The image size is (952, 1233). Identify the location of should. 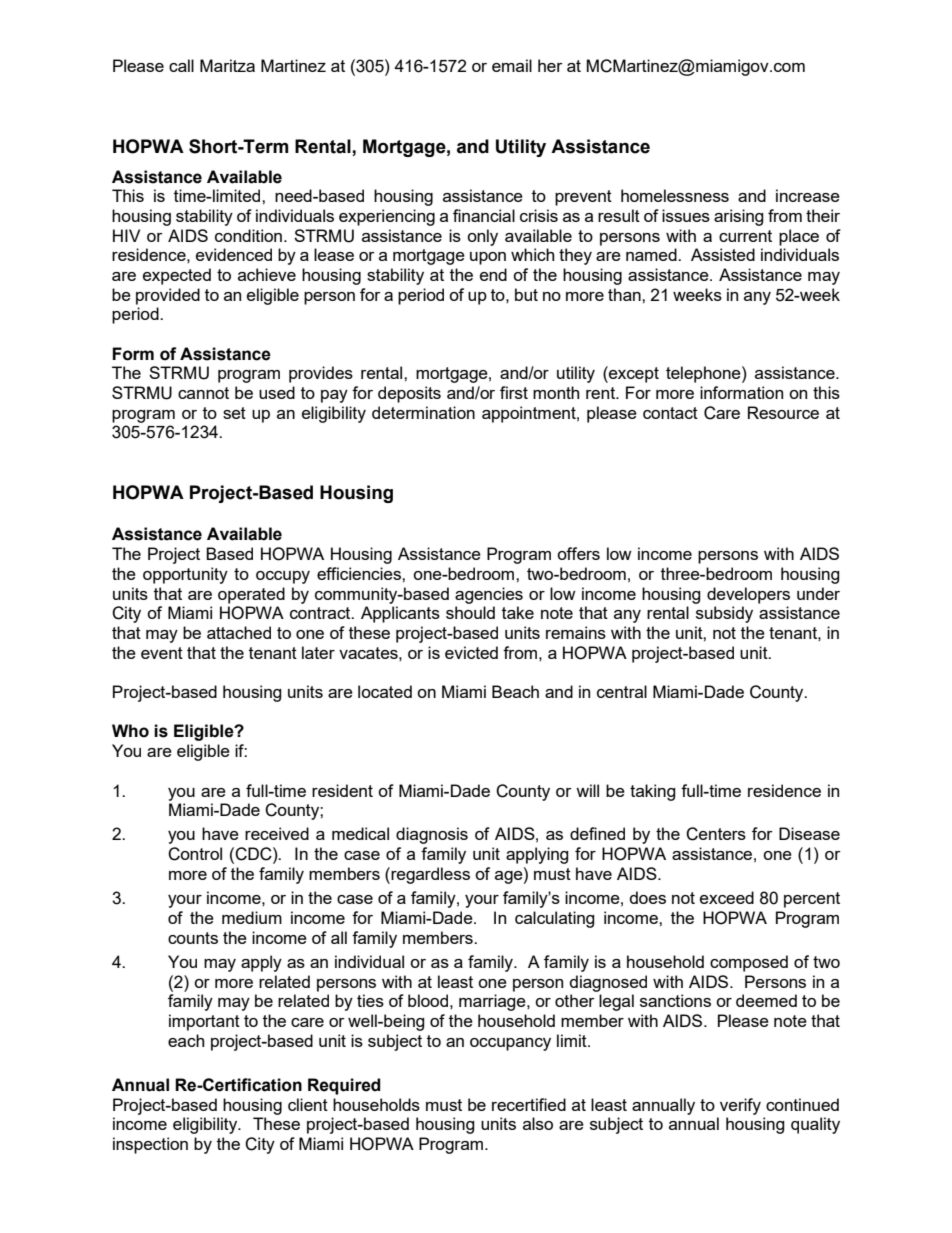
(470, 612).
